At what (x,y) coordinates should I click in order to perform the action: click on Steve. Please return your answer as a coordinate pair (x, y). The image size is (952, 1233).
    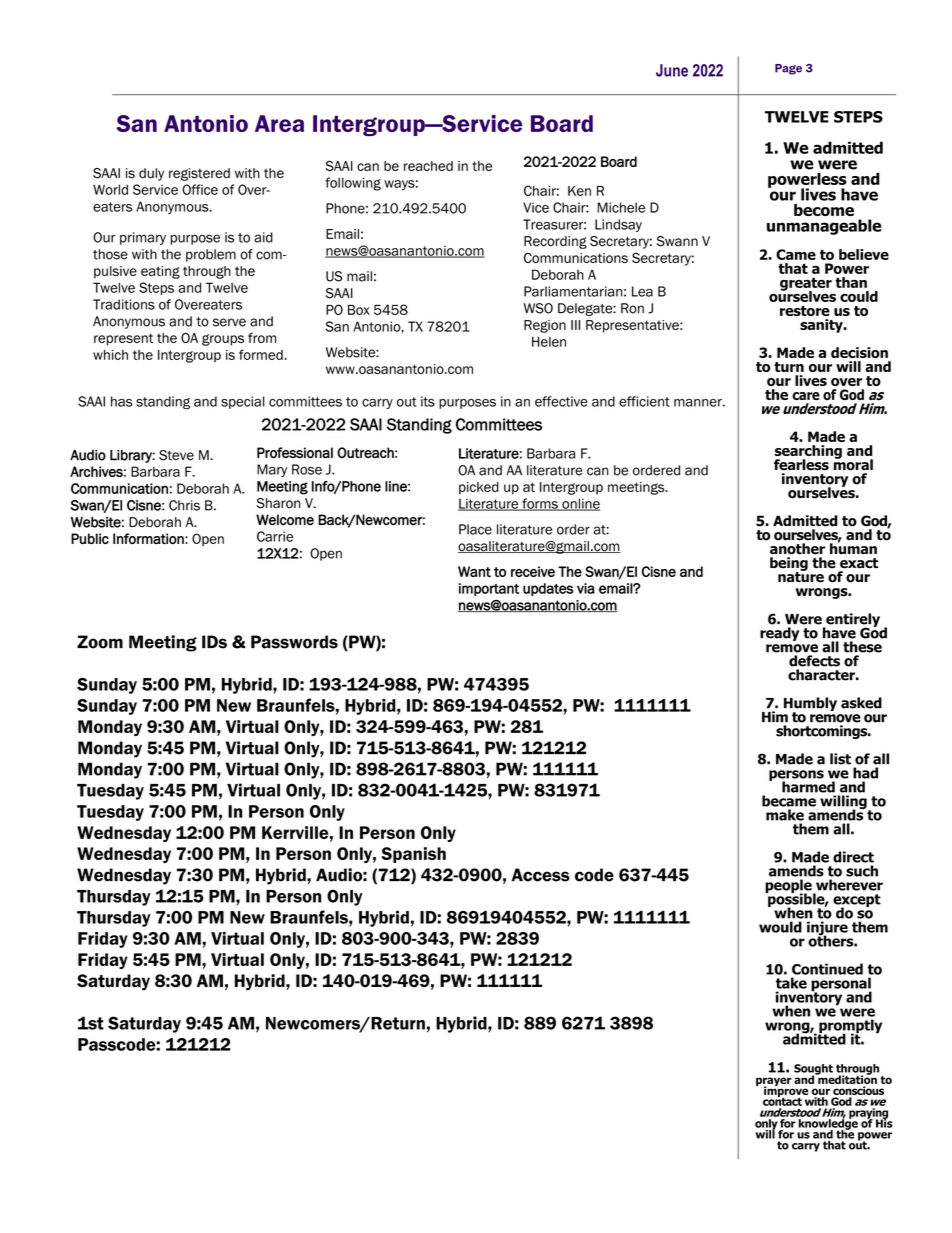
    Looking at the image, I should click on (176, 455).
